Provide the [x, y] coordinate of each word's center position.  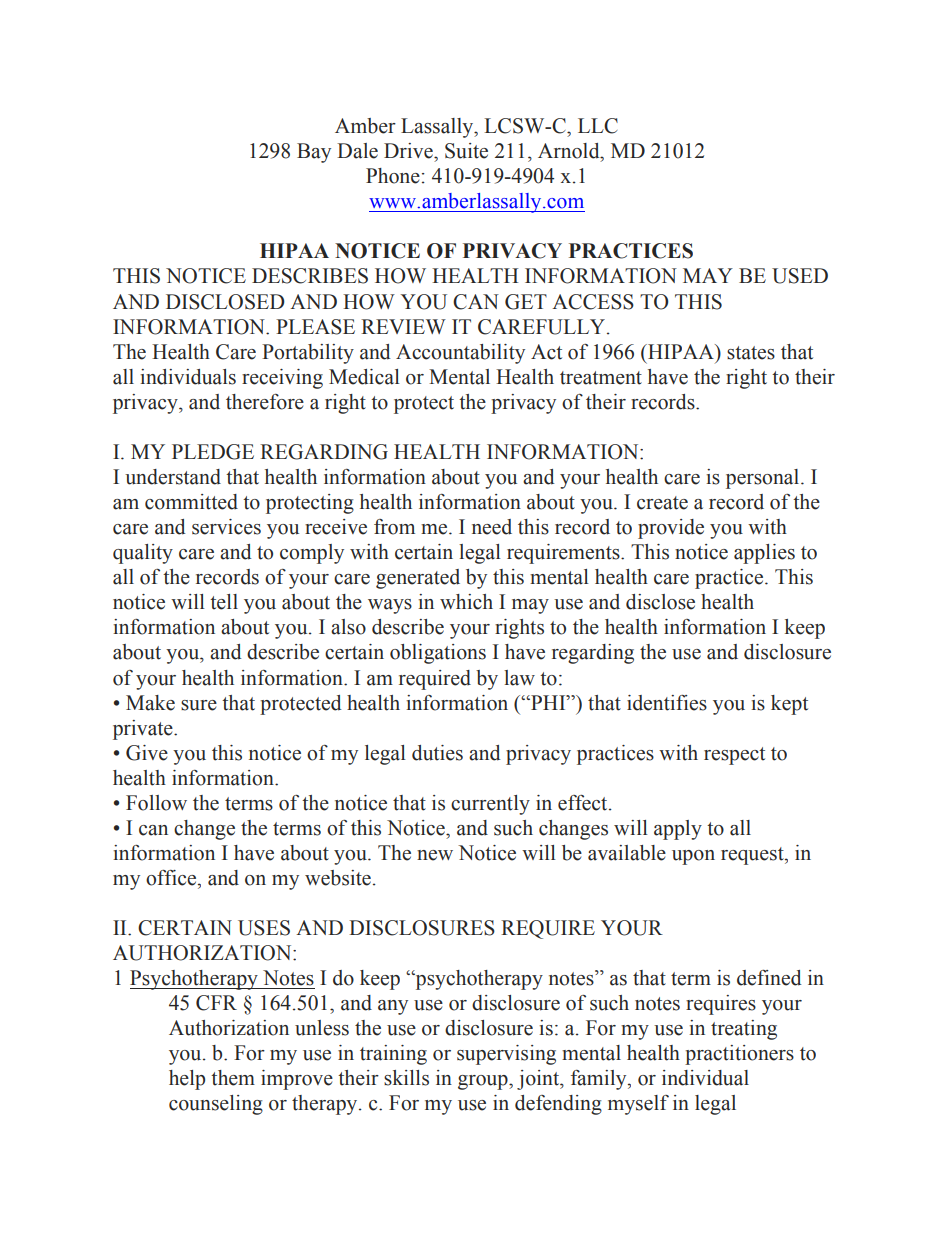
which [466, 602]
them [233, 1078]
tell [224, 602]
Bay [314, 153]
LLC [598, 126]
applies [764, 554]
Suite [466, 151]
